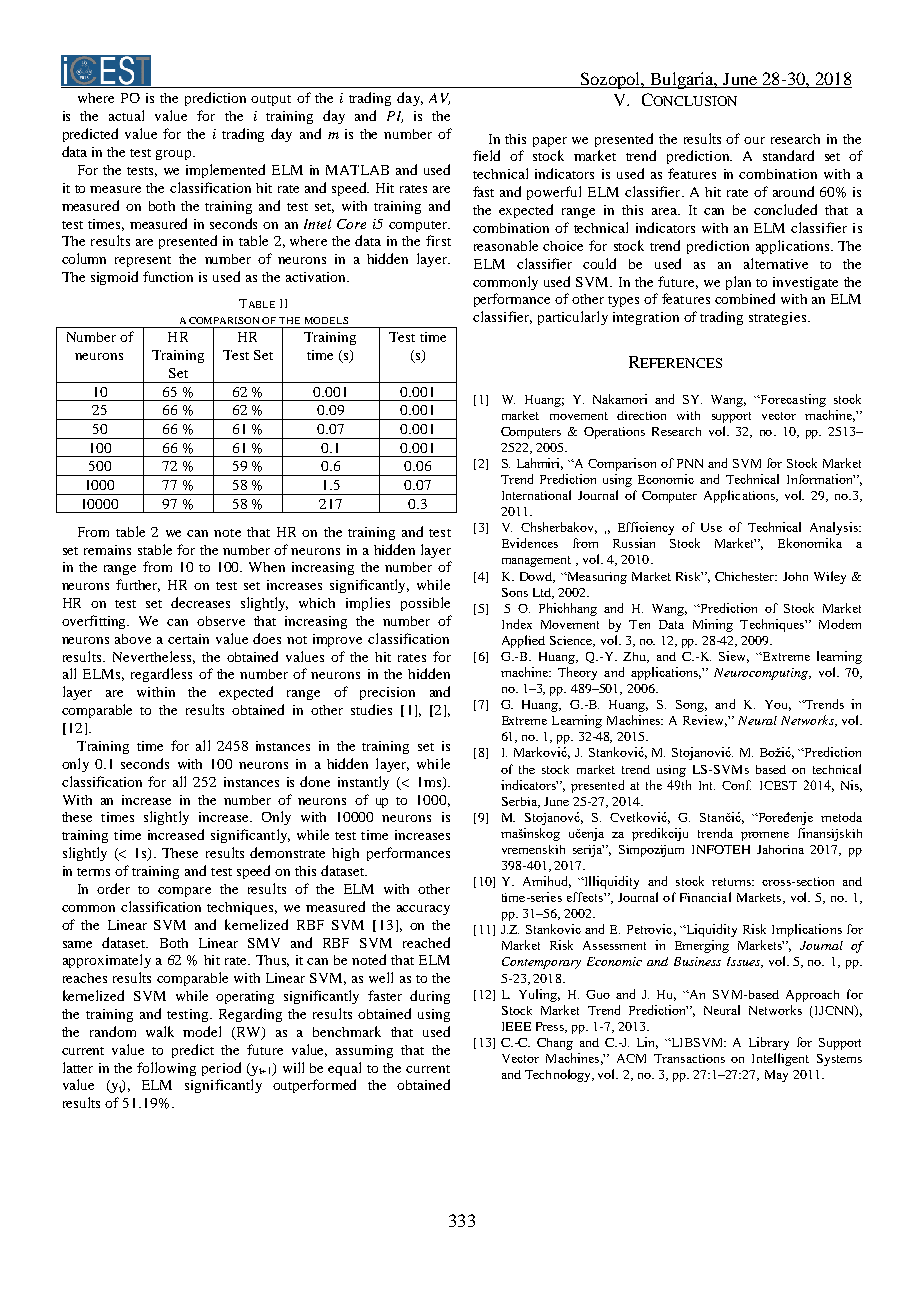  Describe the element at coordinates (516, 1026) in the screenshot. I see `IEEE` at that location.
